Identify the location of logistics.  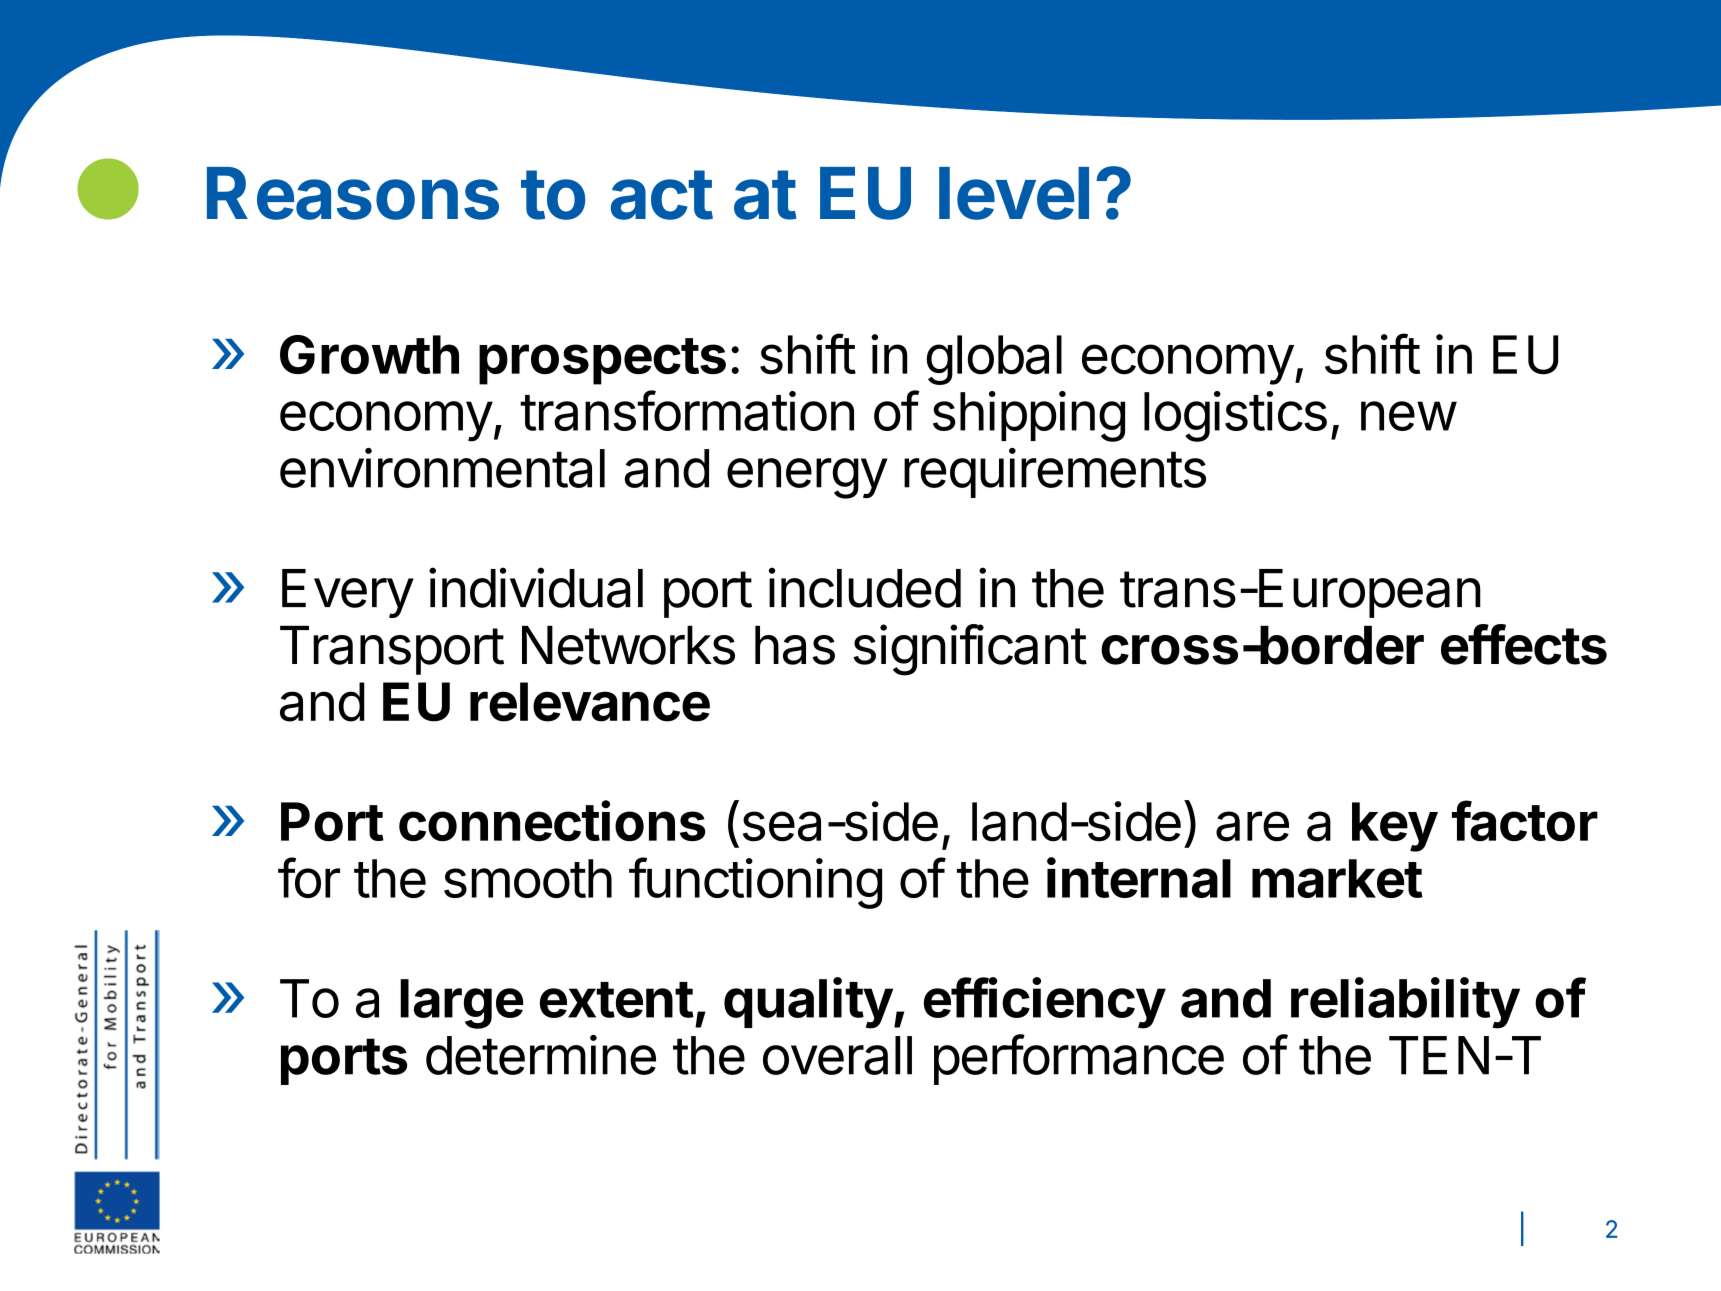
(1235, 416).
